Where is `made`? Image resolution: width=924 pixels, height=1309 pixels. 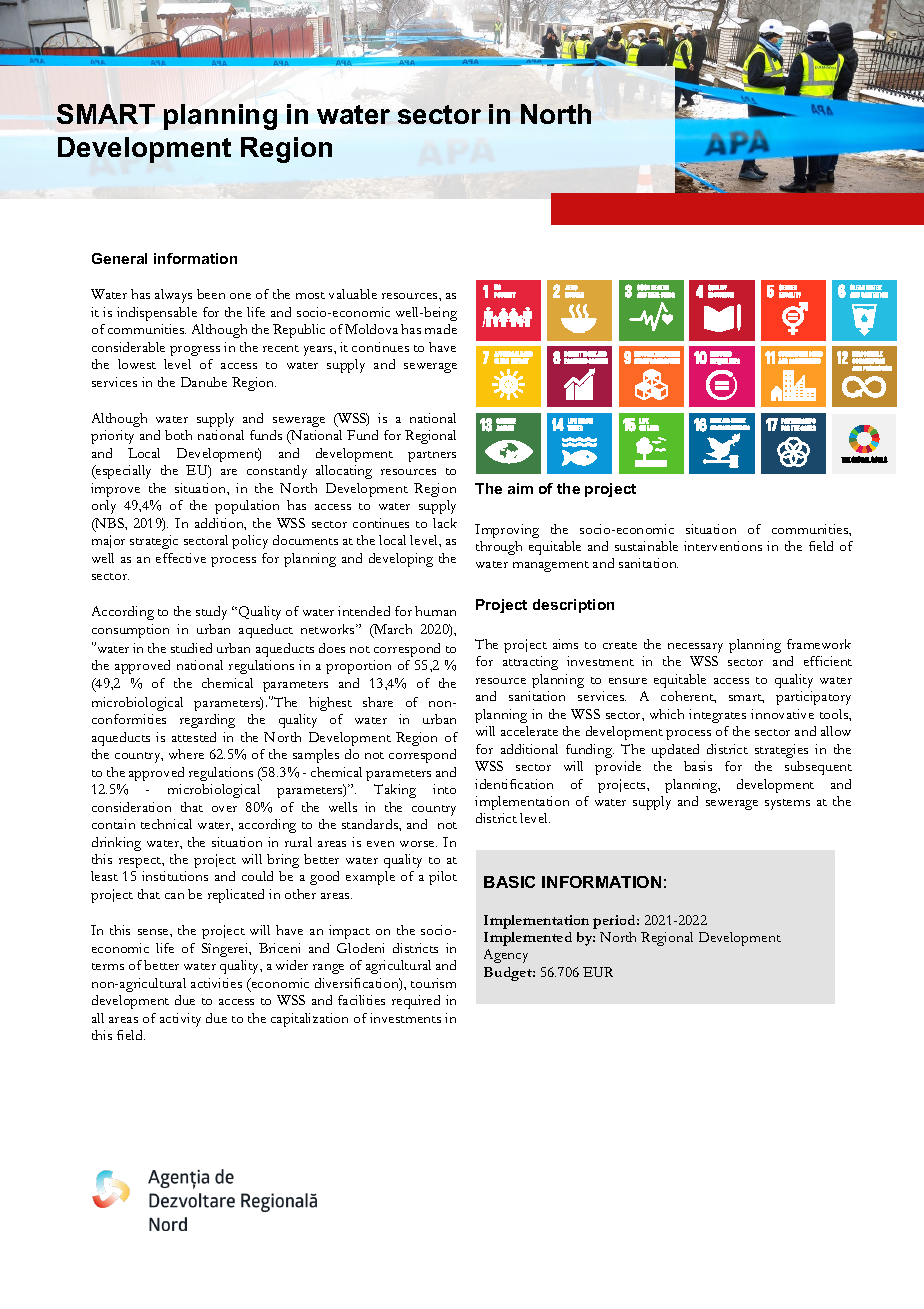 made is located at coordinates (441, 329).
